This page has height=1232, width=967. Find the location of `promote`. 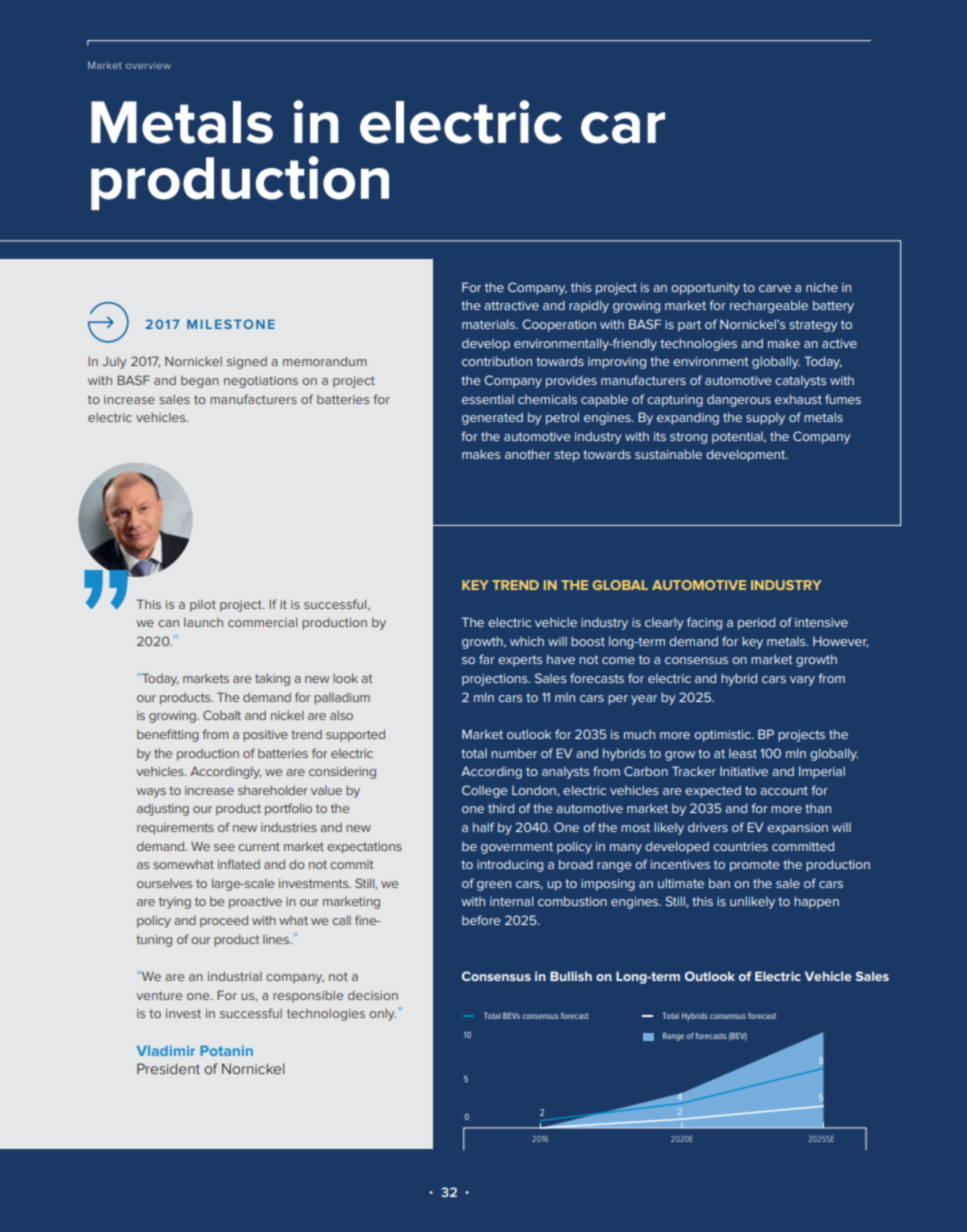

promote is located at coordinates (755, 866).
